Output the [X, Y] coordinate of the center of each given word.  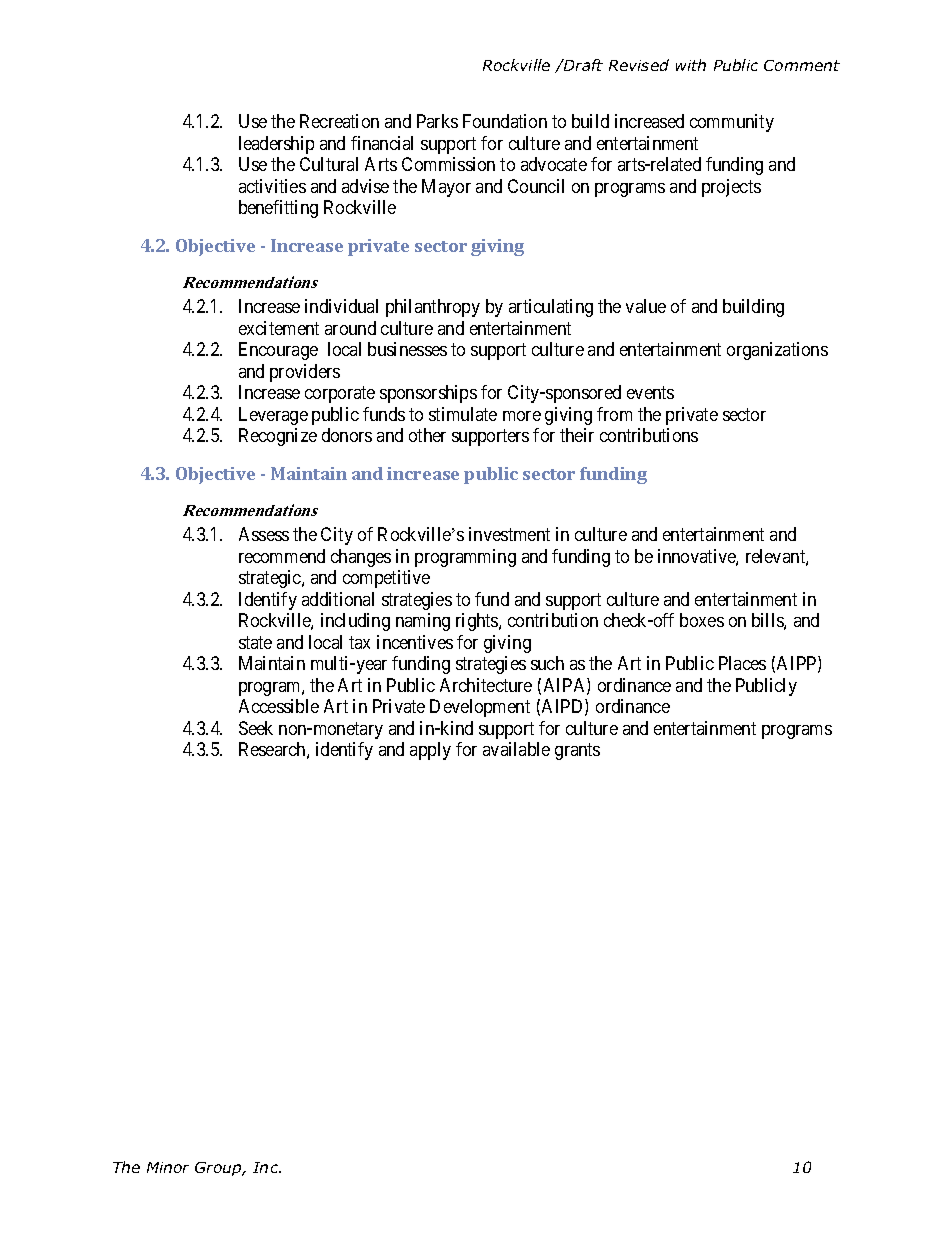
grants [577, 751]
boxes [702, 620]
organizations [777, 351]
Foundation [505, 121]
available [516, 749]
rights [478, 622]
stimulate [463, 414]
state [255, 642]
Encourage [278, 351]
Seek [256, 728]
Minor [168, 1167]
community [732, 123]
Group [219, 1169]
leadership [276, 145]
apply [430, 751]
